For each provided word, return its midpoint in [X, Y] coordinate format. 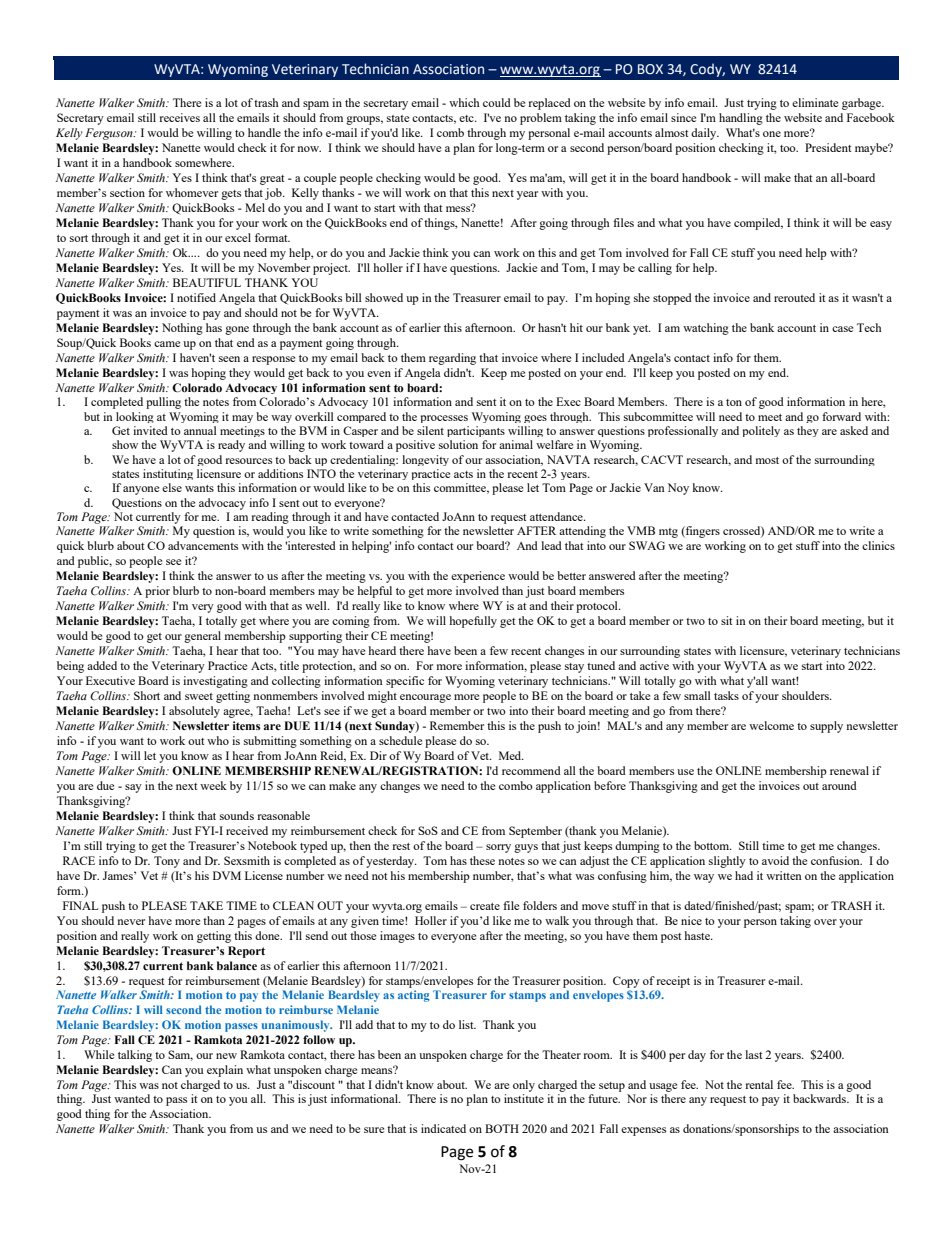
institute [524, 1098]
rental [759, 1084]
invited [150, 430]
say [133, 788]
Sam [180, 1055]
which [464, 102]
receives [179, 117]
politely [761, 431]
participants [476, 431]
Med [511, 755]
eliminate [815, 102]
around [839, 785]
